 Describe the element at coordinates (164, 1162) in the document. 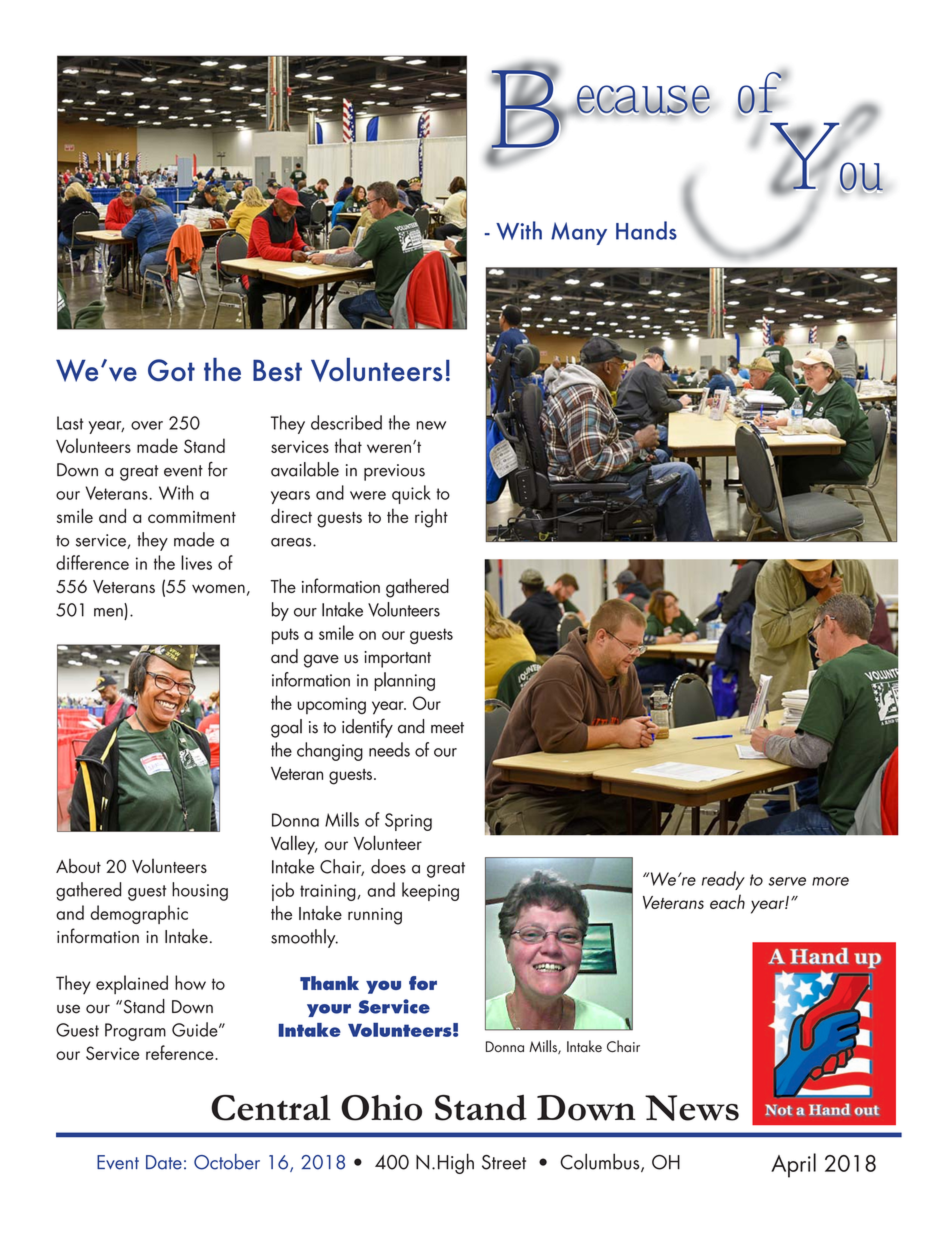

I see `Date` at that location.
